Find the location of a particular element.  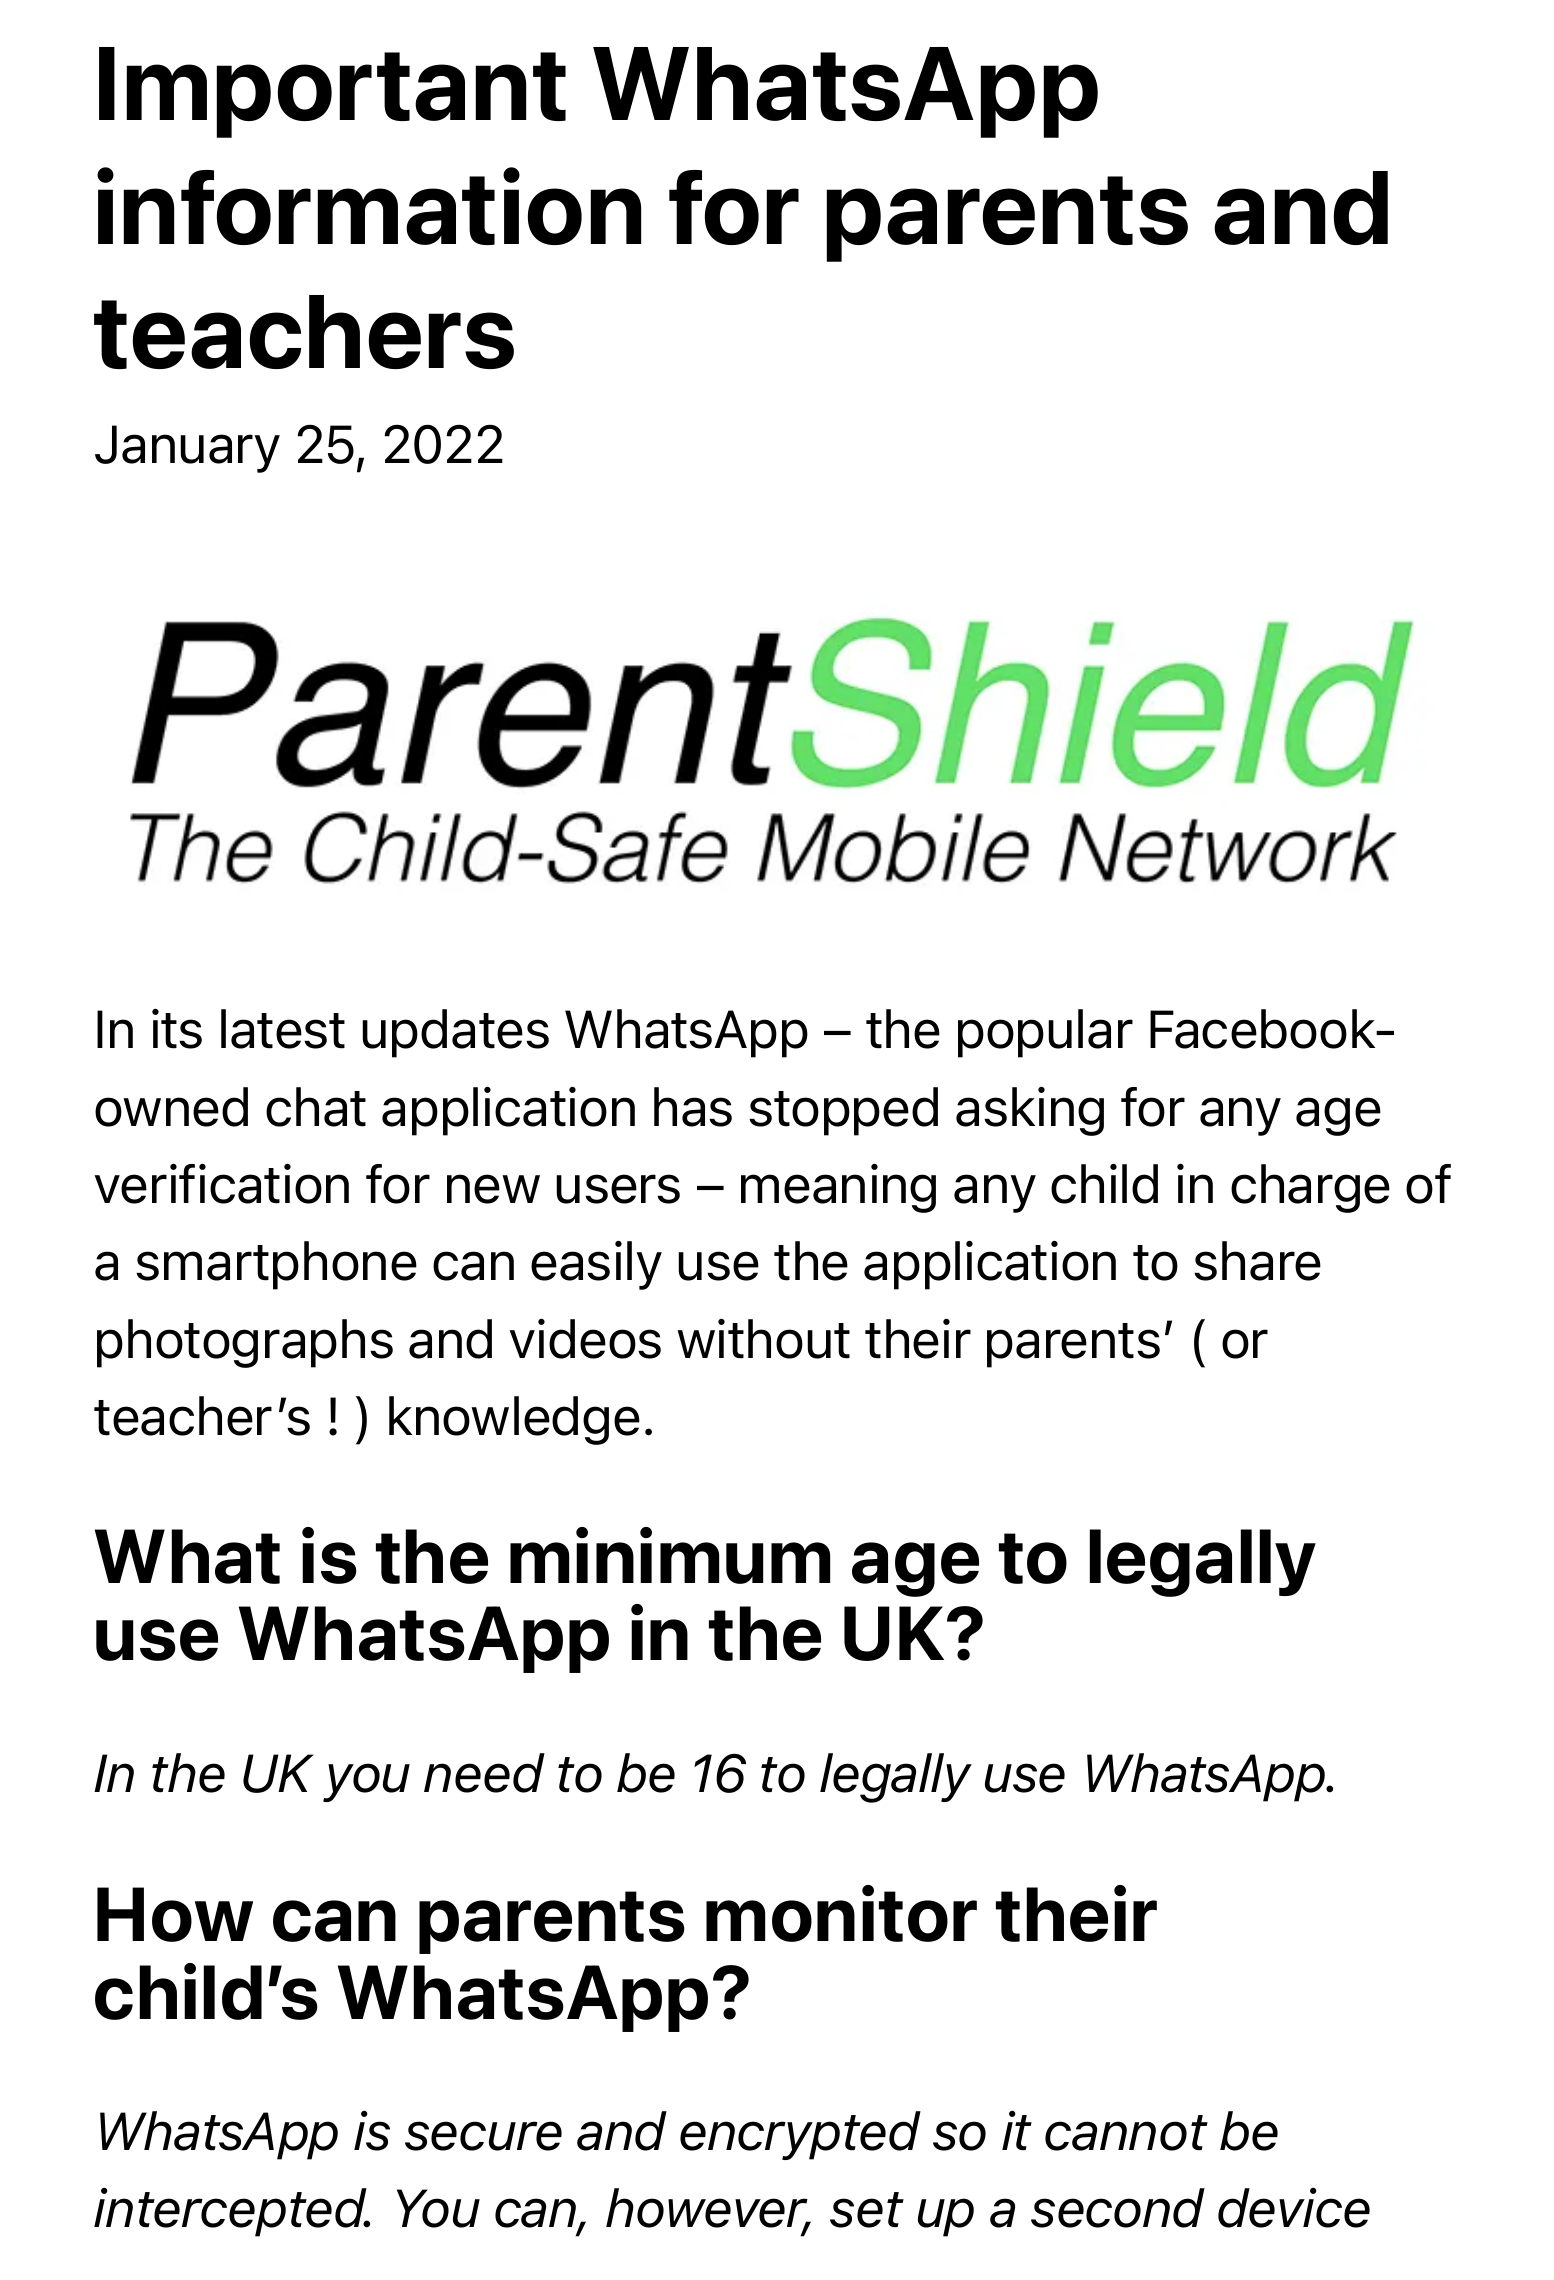

asking is located at coordinates (1030, 1111).
